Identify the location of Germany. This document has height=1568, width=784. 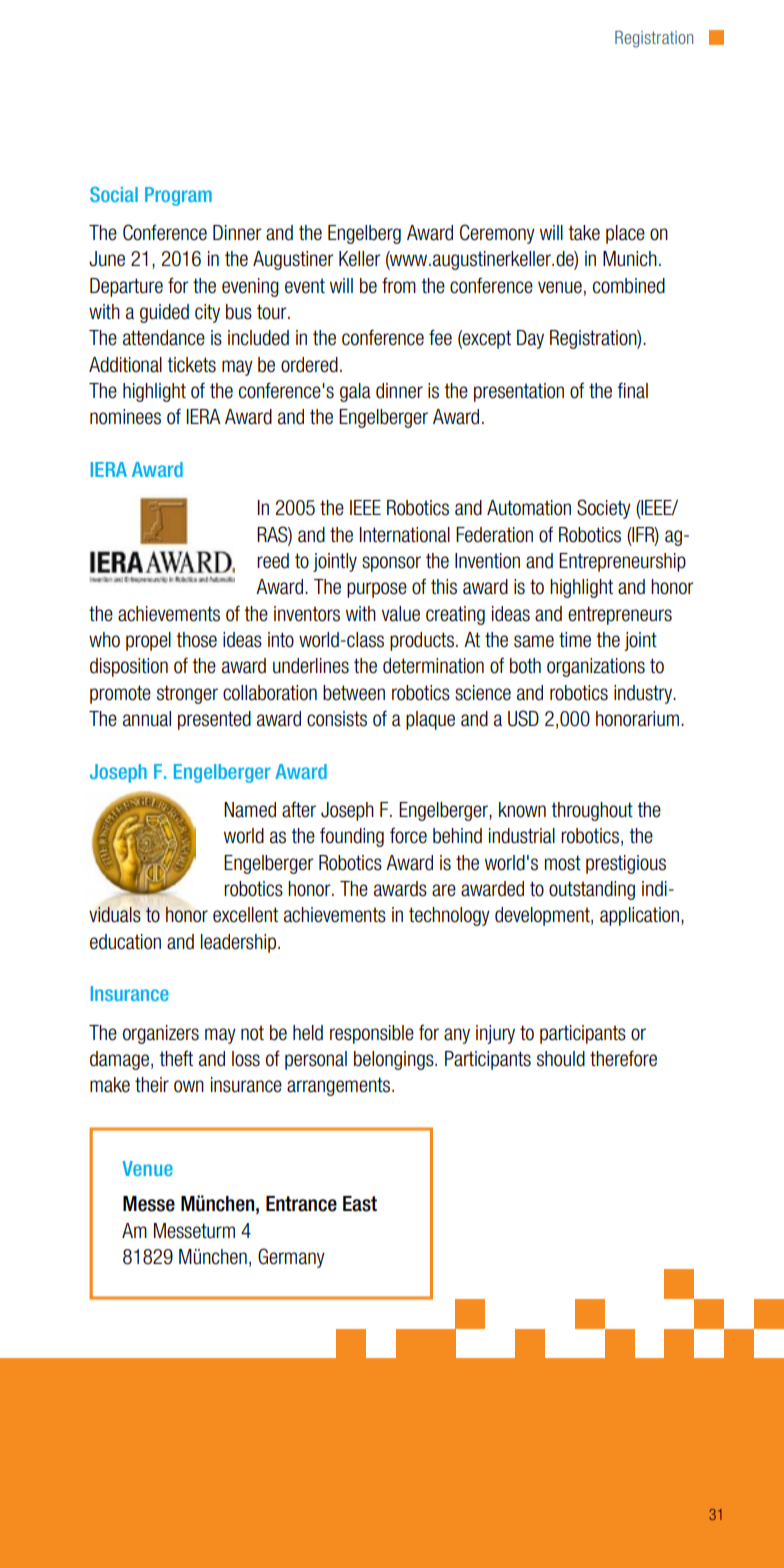
(291, 1258).
